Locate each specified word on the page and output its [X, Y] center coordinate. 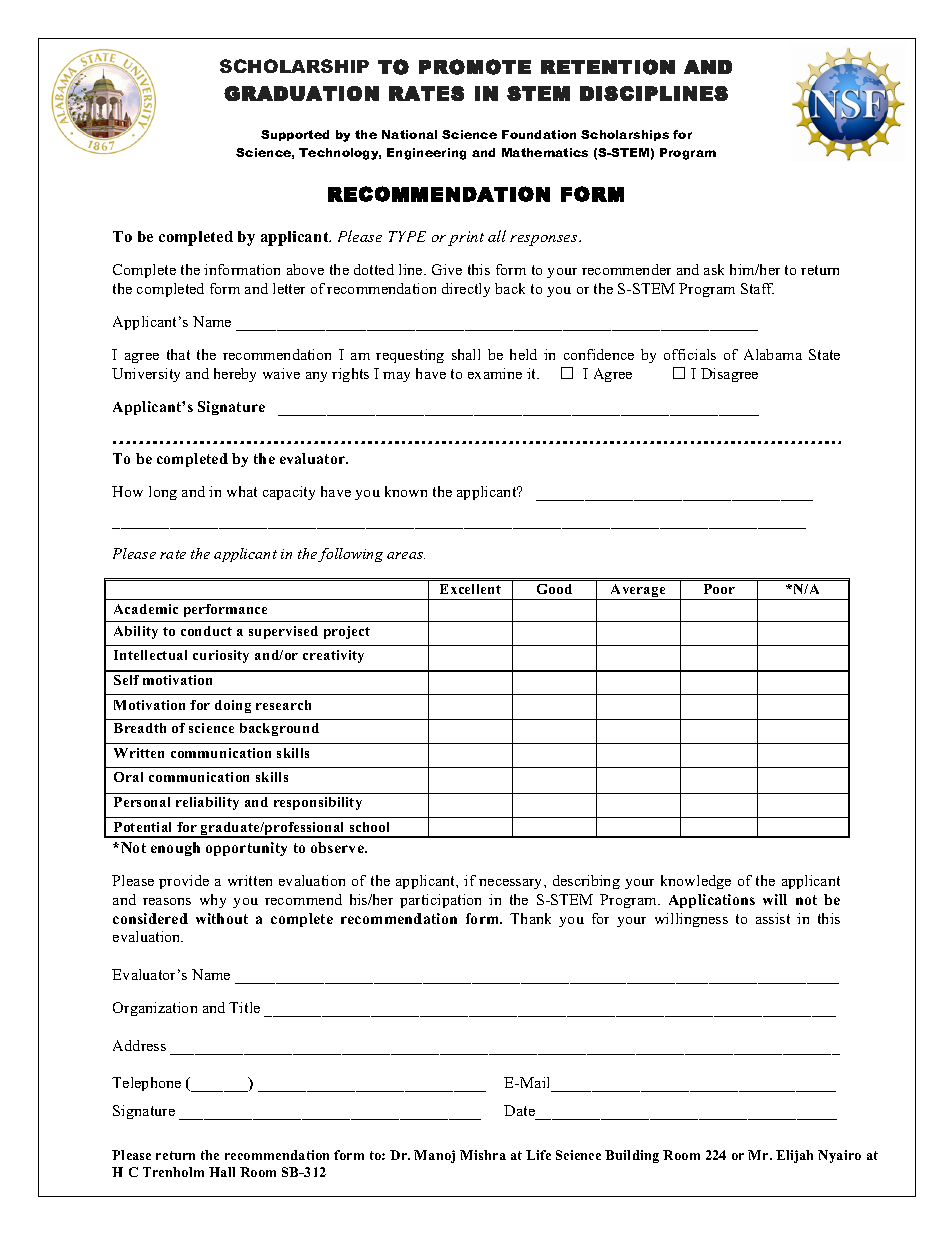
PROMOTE [475, 67]
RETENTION [608, 67]
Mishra [483, 1155]
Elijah [794, 1156]
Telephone [146, 1084]
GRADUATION [301, 93]
